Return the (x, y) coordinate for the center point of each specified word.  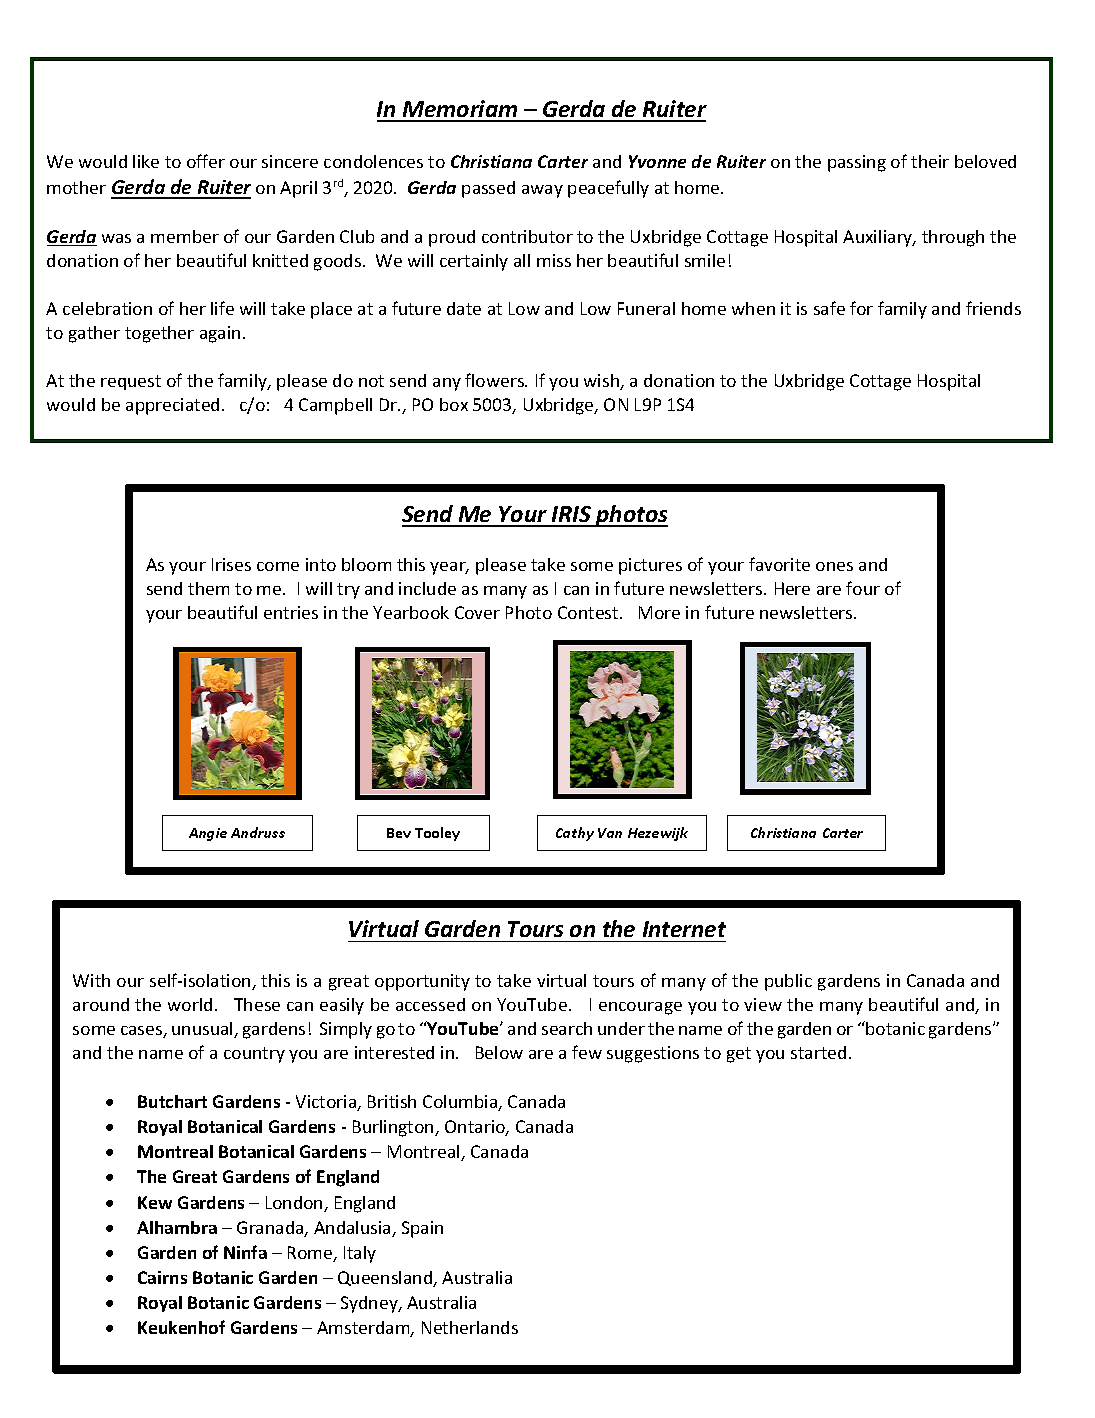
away (542, 191)
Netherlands (470, 1327)
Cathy (575, 834)
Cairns (162, 1277)
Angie (208, 834)
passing (857, 163)
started (818, 1052)
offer (206, 161)
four (863, 588)
